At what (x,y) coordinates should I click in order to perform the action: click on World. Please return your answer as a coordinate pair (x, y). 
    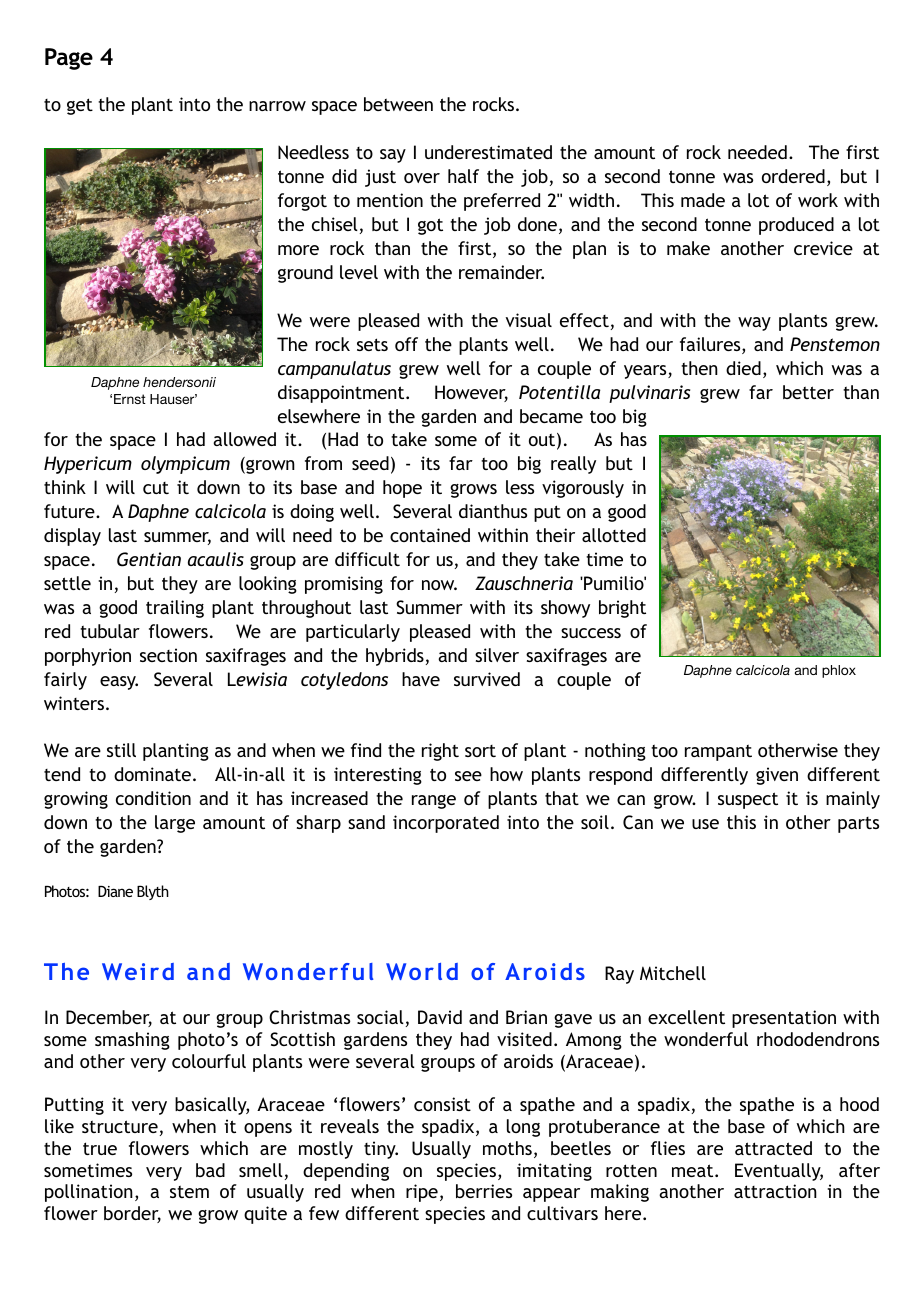
    Looking at the image, I should click on (422, 971).
